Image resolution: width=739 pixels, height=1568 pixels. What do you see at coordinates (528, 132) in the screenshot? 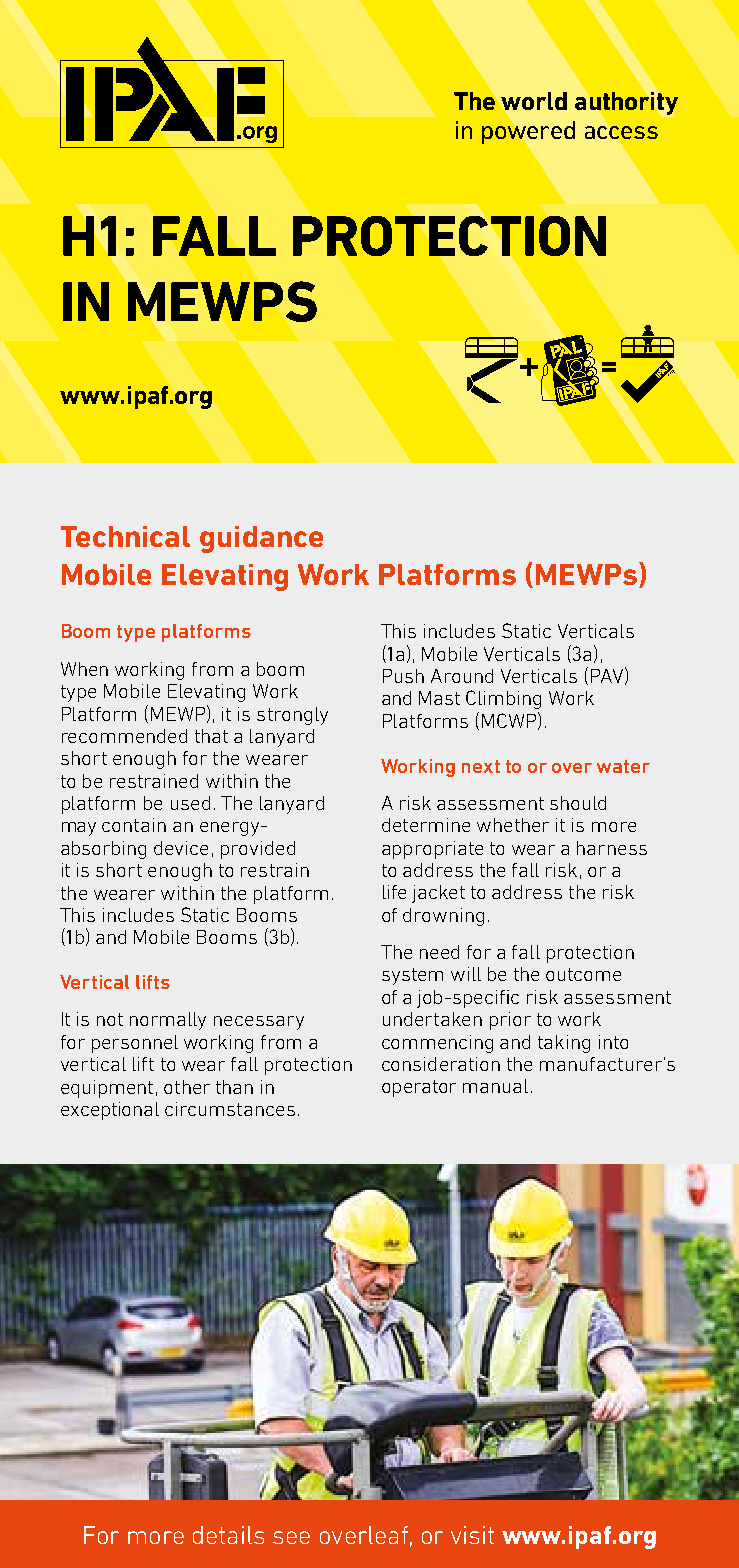
I see `powered` at bounding box center [528, 132].
